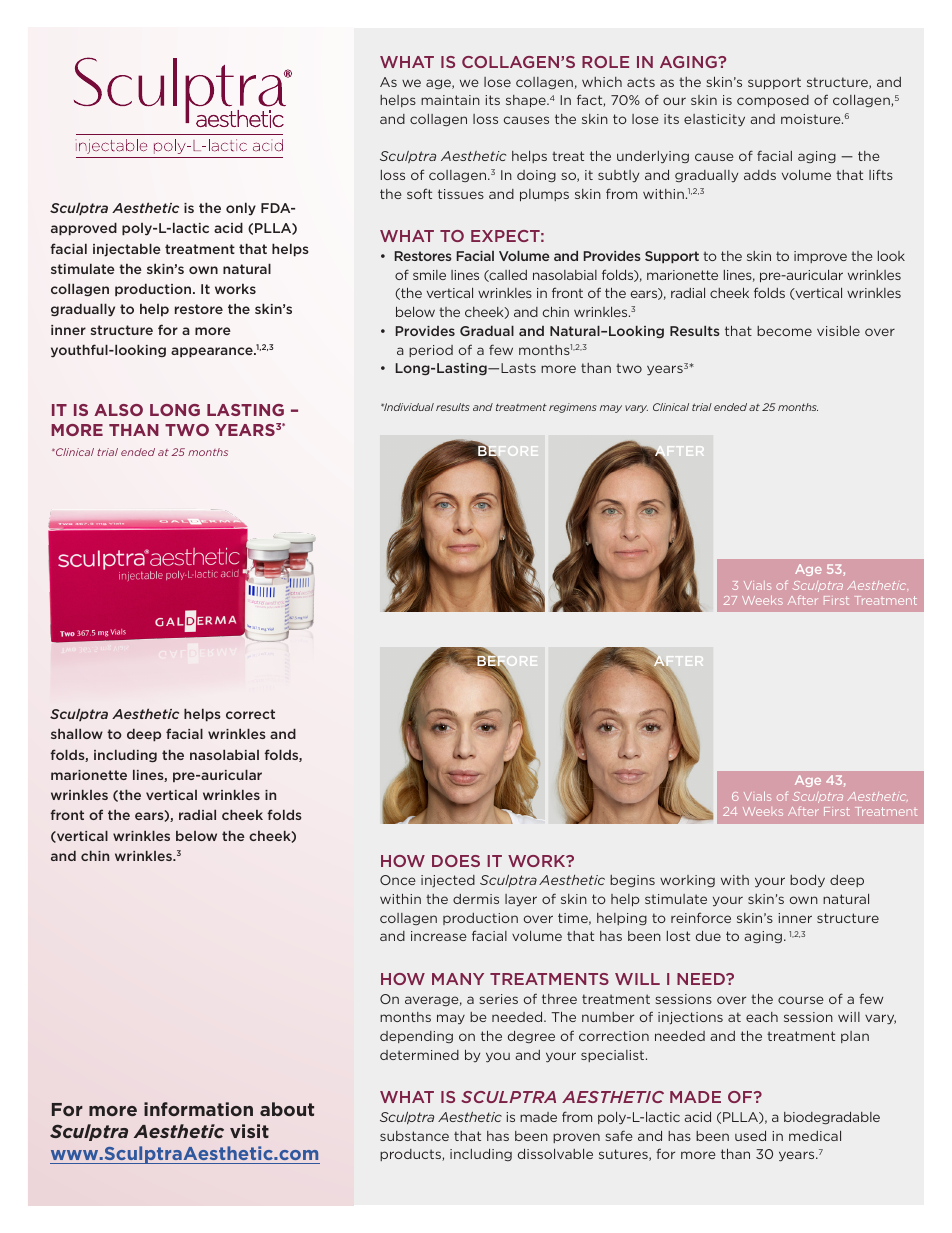 The height and width of the screenshot is (1233, 952). I want to click on substance, so click(414, 1136).
